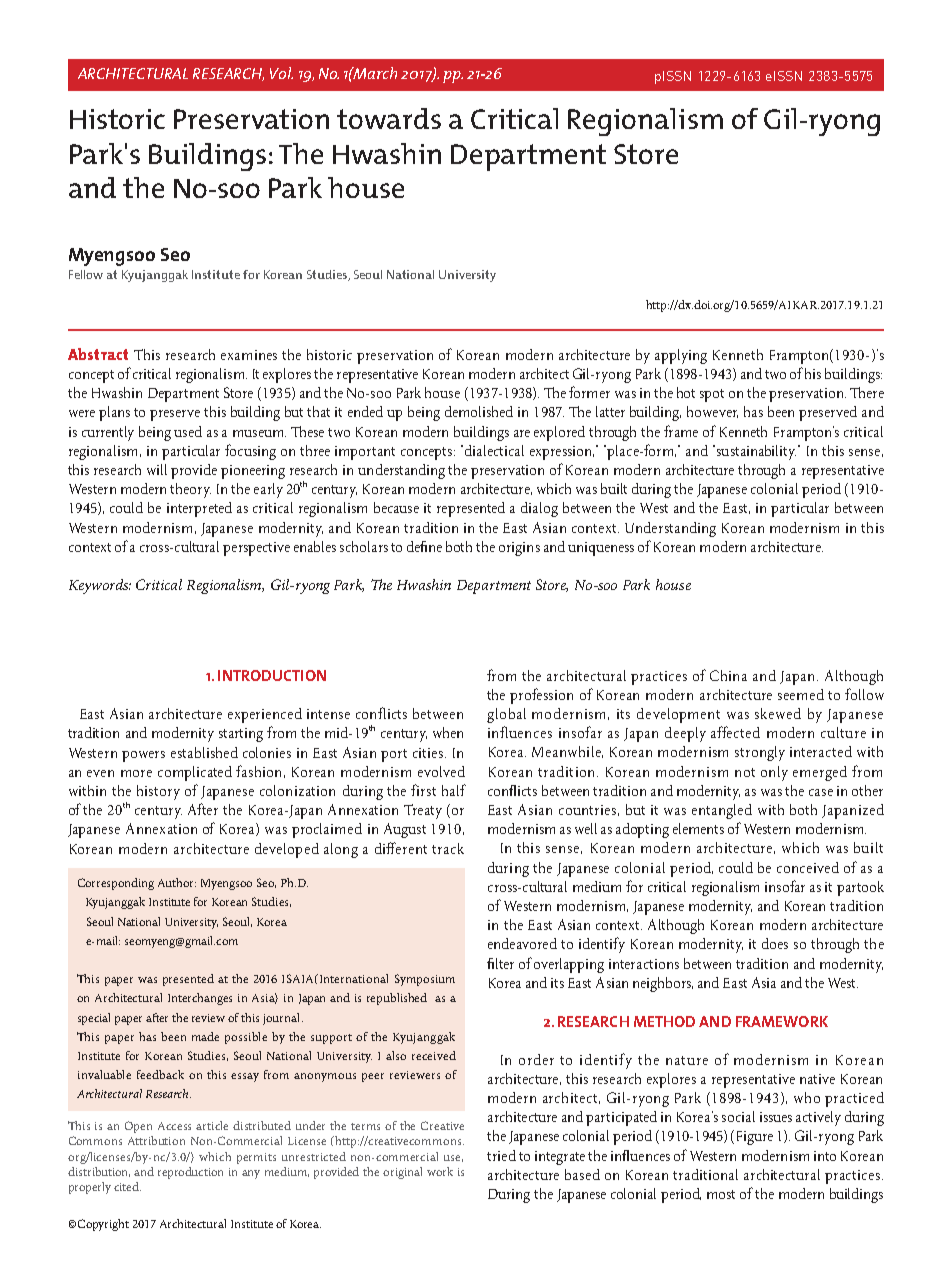 Image resolution: width=952 pixels, height=1270 pixels. What do you see at coordinates (479, 411) in the screenshot?
I see `demolished` at bounding box center [479, 411].
